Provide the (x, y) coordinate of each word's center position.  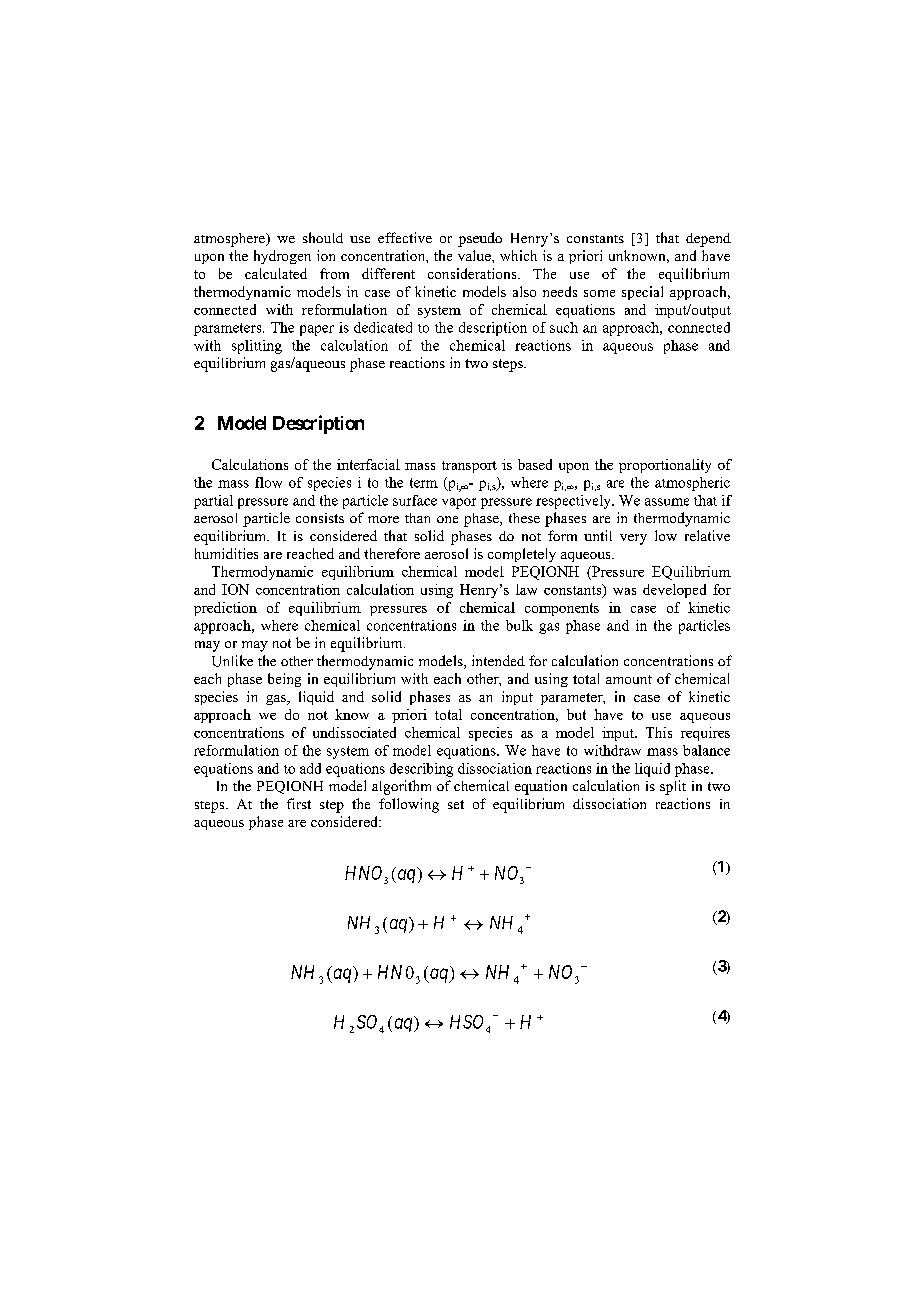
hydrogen (282, 257)
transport (469, 467)
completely (522, 555)
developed (674, 591)
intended (498, 660)
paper (317, 330)
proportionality (665, 466)
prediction (225, 609)
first (299, 803)
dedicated (383, 327)
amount (629, 679)
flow (268, 482)
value (475, 255)
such (564, 327)
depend (708, 240)
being (284, 680)
